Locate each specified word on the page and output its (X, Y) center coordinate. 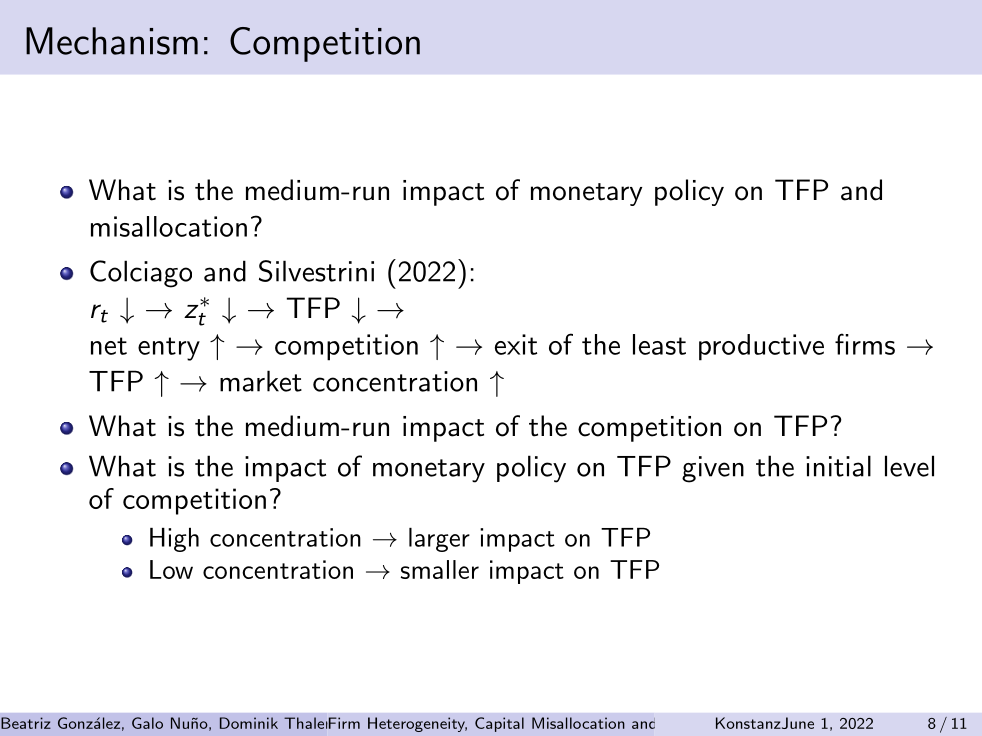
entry (169, 349)
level (909, 466)
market (261, 381)
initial (838, 466)
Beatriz (26, 723)
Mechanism (112, 41)
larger (439, 540)
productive (761, 347)
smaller (440, 569)
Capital (499, 724)
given (713, 469)
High (174, 540)
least (659, 344)
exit (516, 344)
